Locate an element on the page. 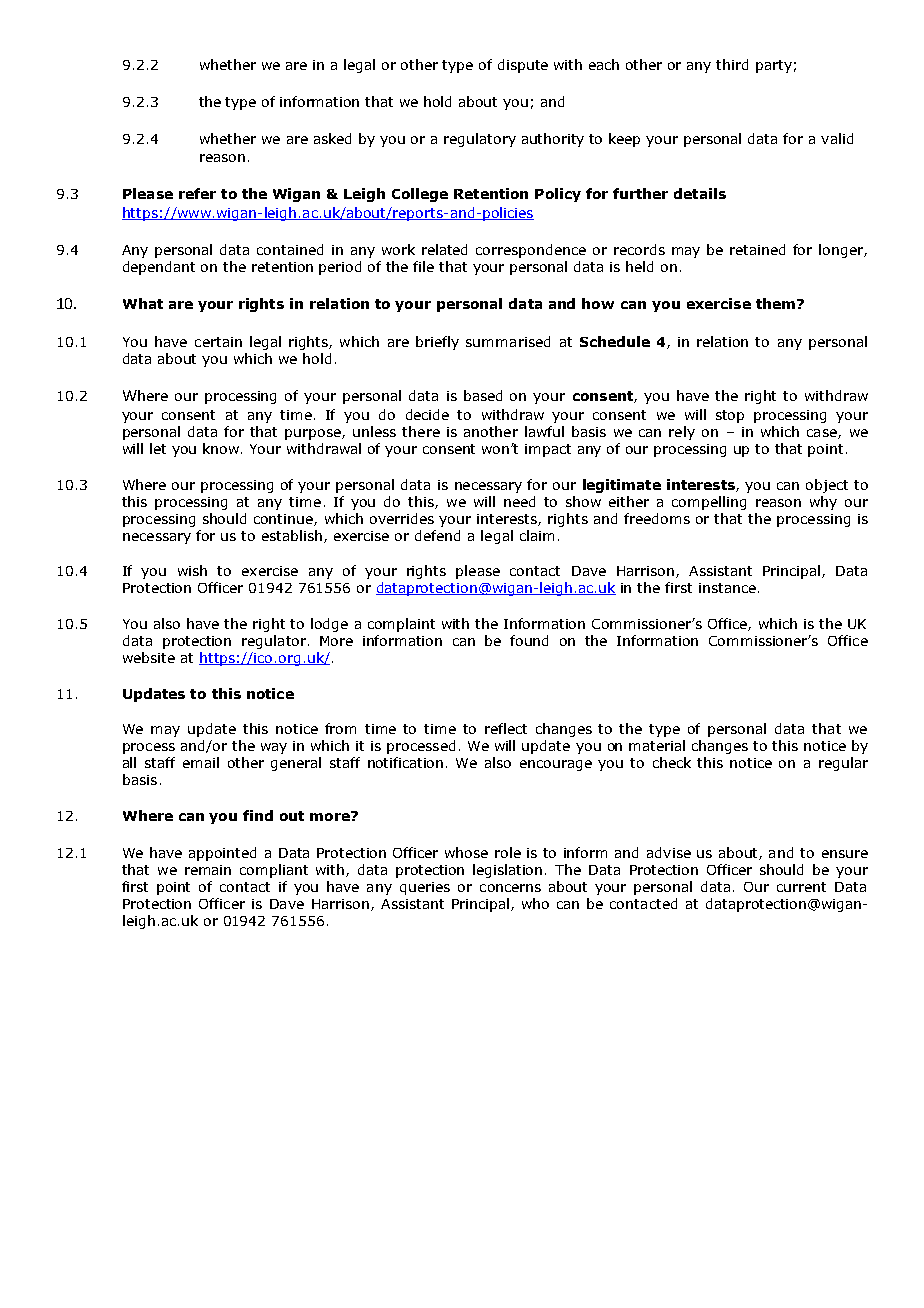 The image size is (924, 1308). know is located at coordinates (222, 448).
